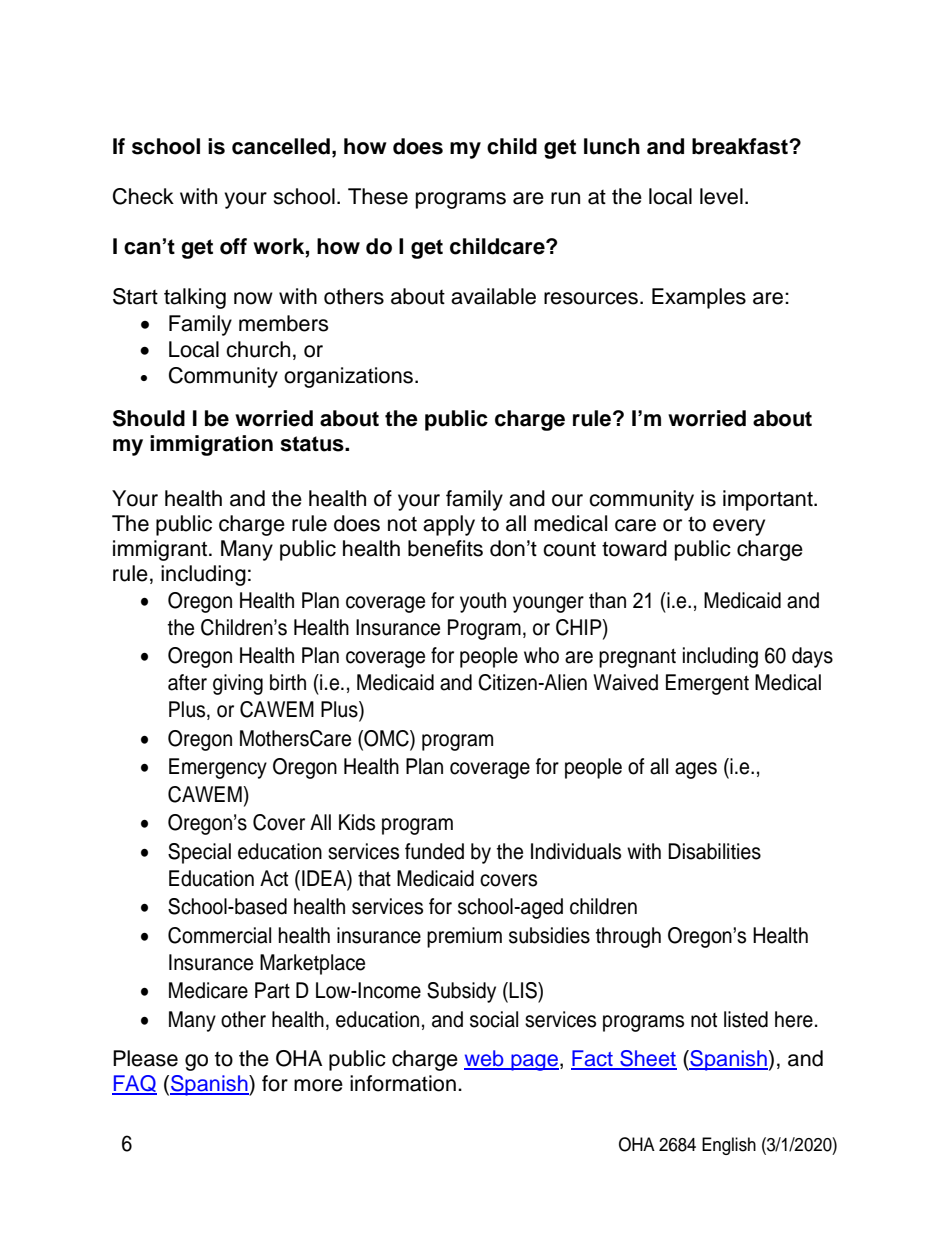 This image has width=952, height=1233. What do you see at coordinates (493, 296) in the image?
I see `available` at bounding box center [493, 296].
